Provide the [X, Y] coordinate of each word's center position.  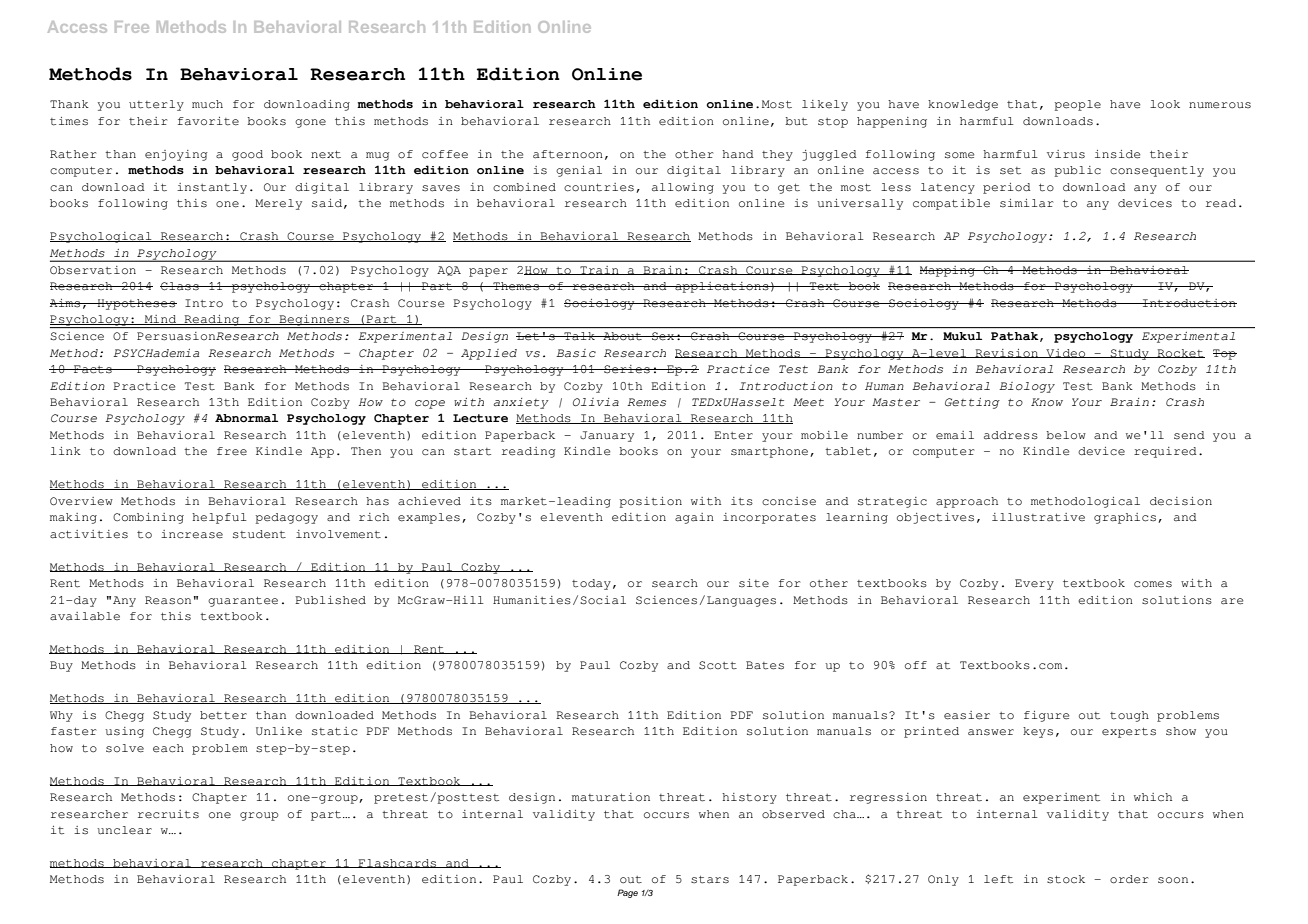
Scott [718, 665]
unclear [124, 830]
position [651, 502]
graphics [1125, 518]
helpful [219, 518]
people [1078, 105]
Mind [160, 320]
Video [1066, 353]
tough [1129, 716]
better [223, 715]
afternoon [568, 154]
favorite [208, 121]
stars [710, 880]
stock [1066, 879]
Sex [663, 336]
